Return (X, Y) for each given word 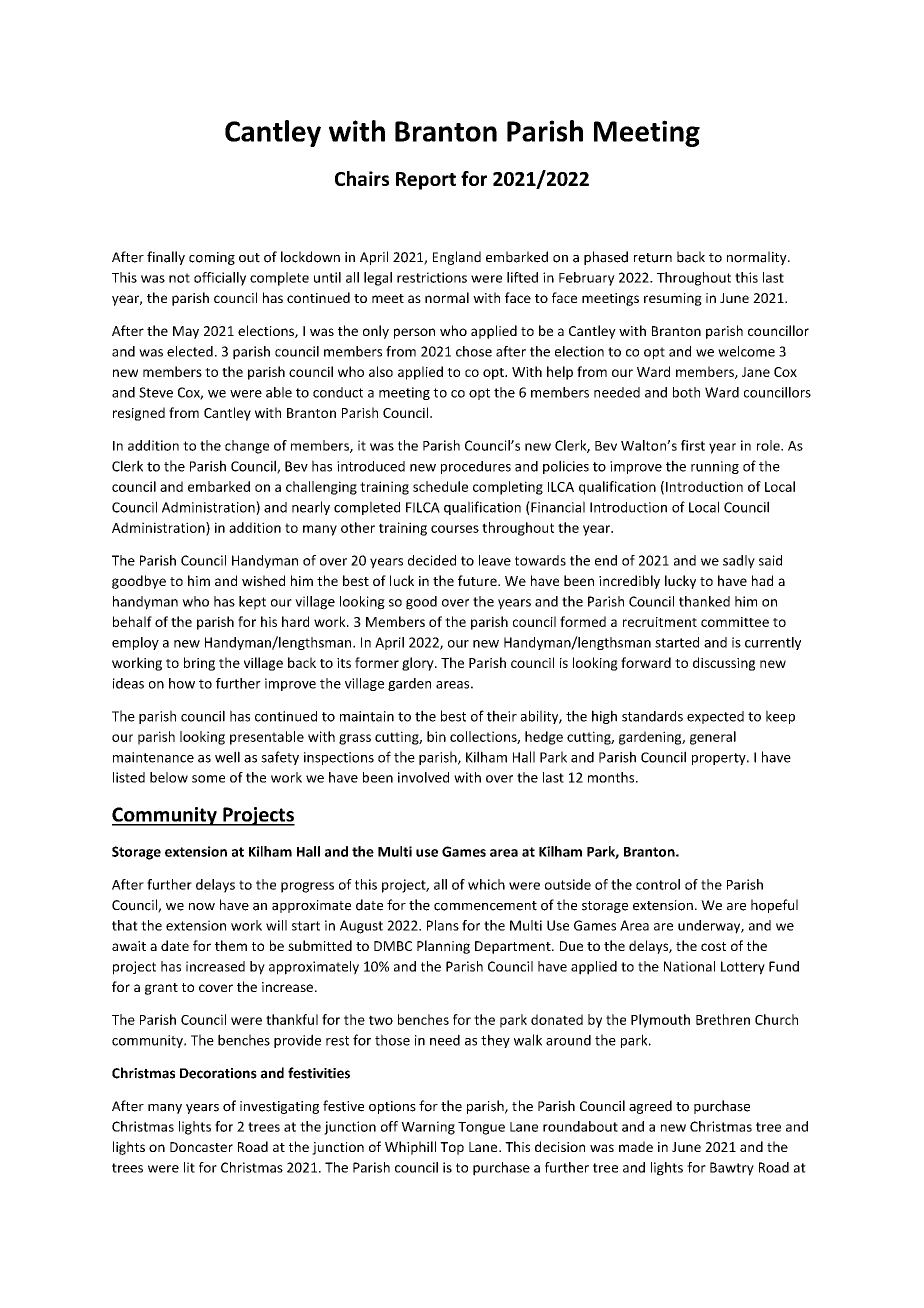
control (658, 884)
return (653, 258)
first (693, 445)
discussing (724, 664)
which (486, 884)
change (247, 447)
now (202, 907)
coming (212, 258)
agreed (650, 1107)
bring (199, 664)
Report (426, 181)
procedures (476, 467)
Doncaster (201, 1147)
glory (419, 664)
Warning (428, 1128)
